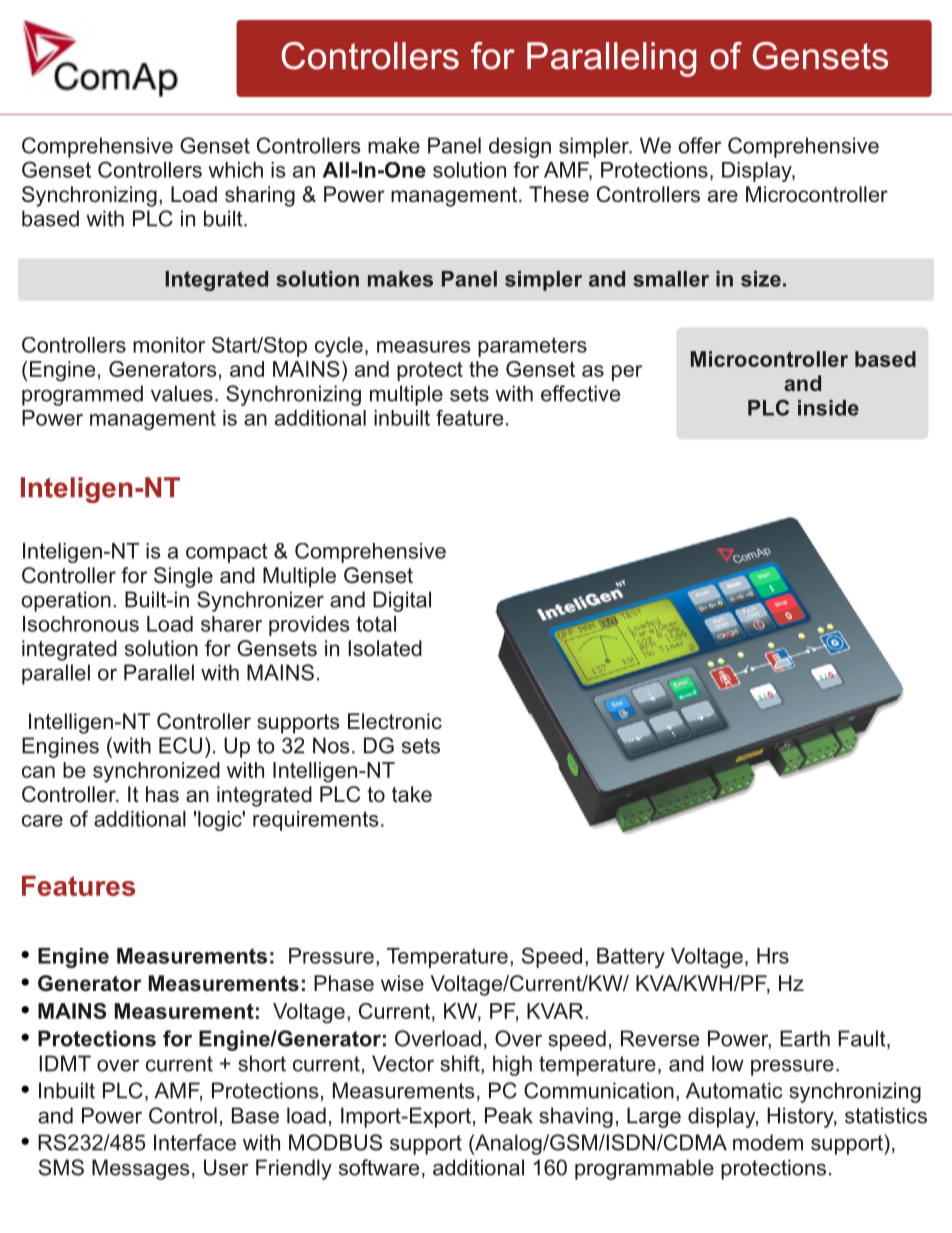 The height and width of the image is (1233, 952). Describe the element at coordinates (227, 553) in the image. I see `compact` at that location.
